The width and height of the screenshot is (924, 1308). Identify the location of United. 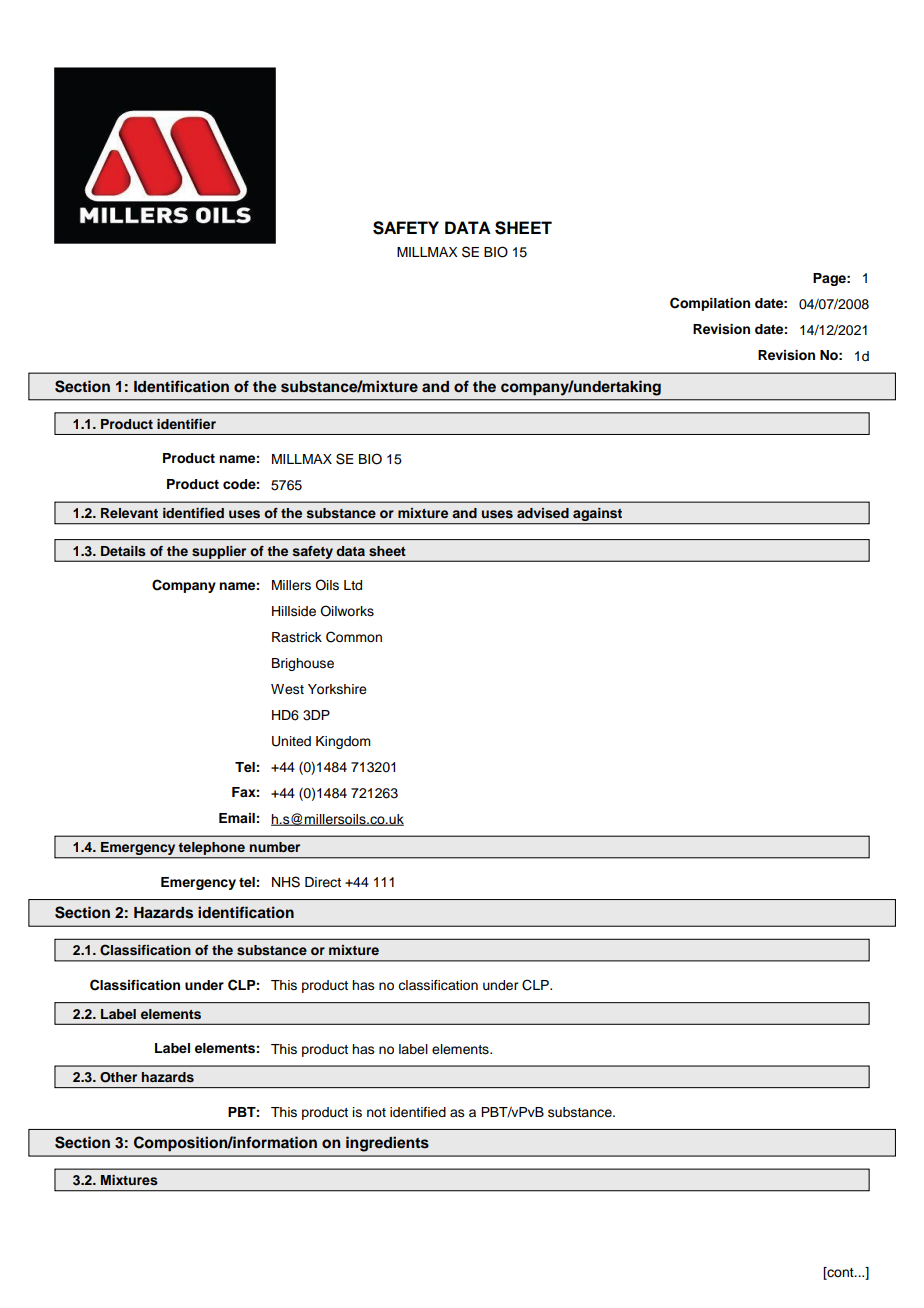
(291, 741).
